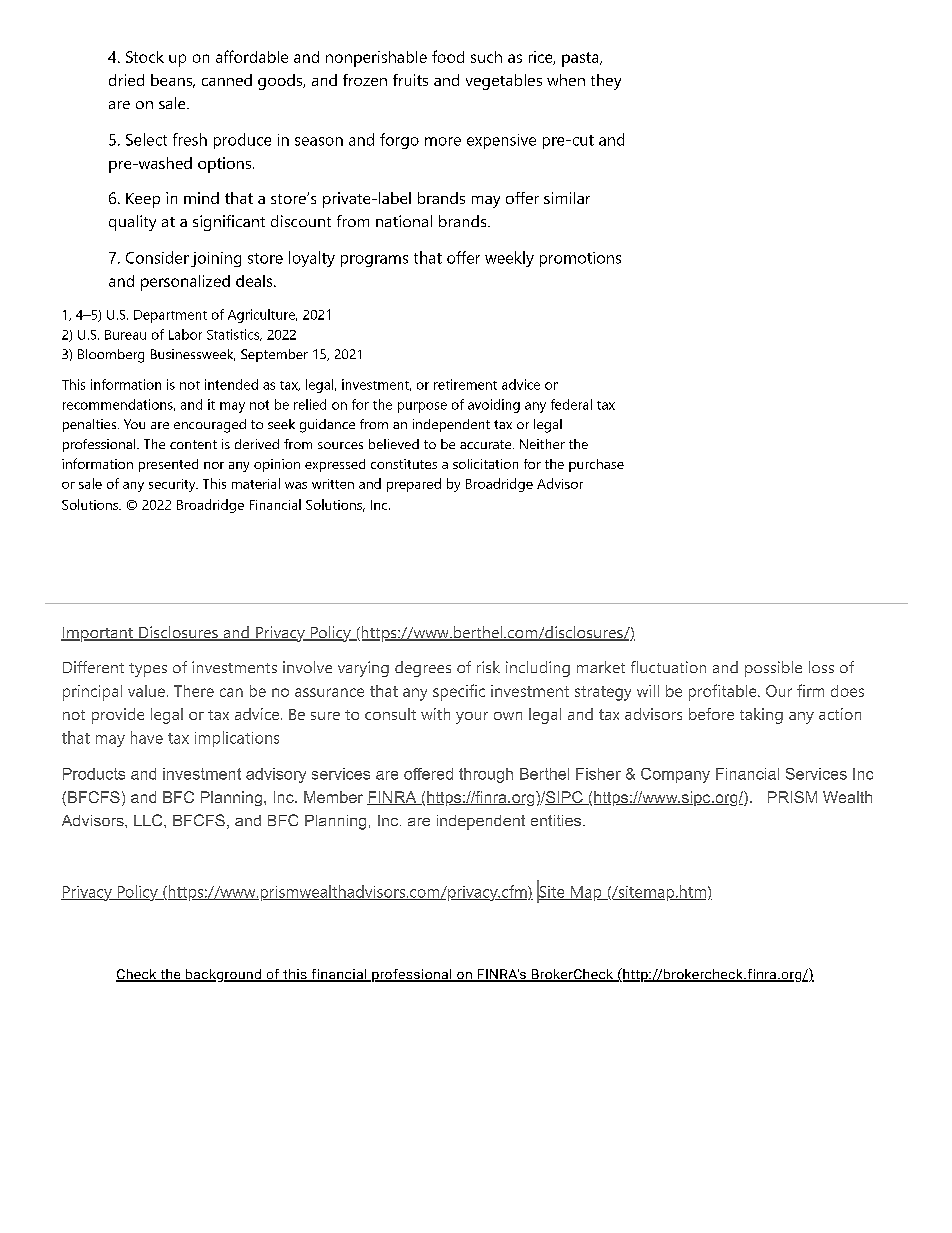 The width and height of the screenshot is (952, 1233). What do you see at coordinates (509, 259) in the screenshot?
I see `weekly` at bounding box center [509, 259].
